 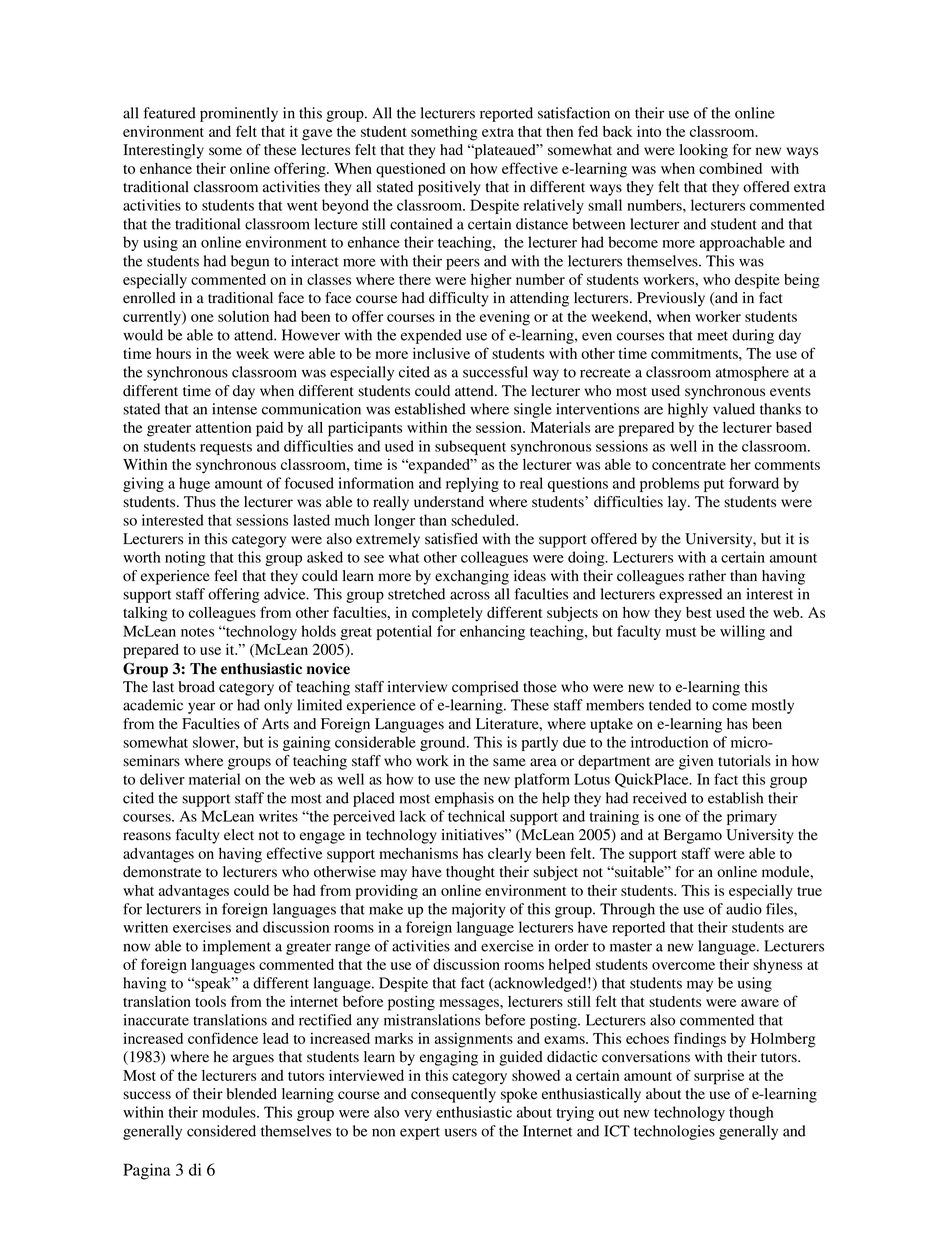 I want to click on demonstrate, so click(x=162, y=872).
